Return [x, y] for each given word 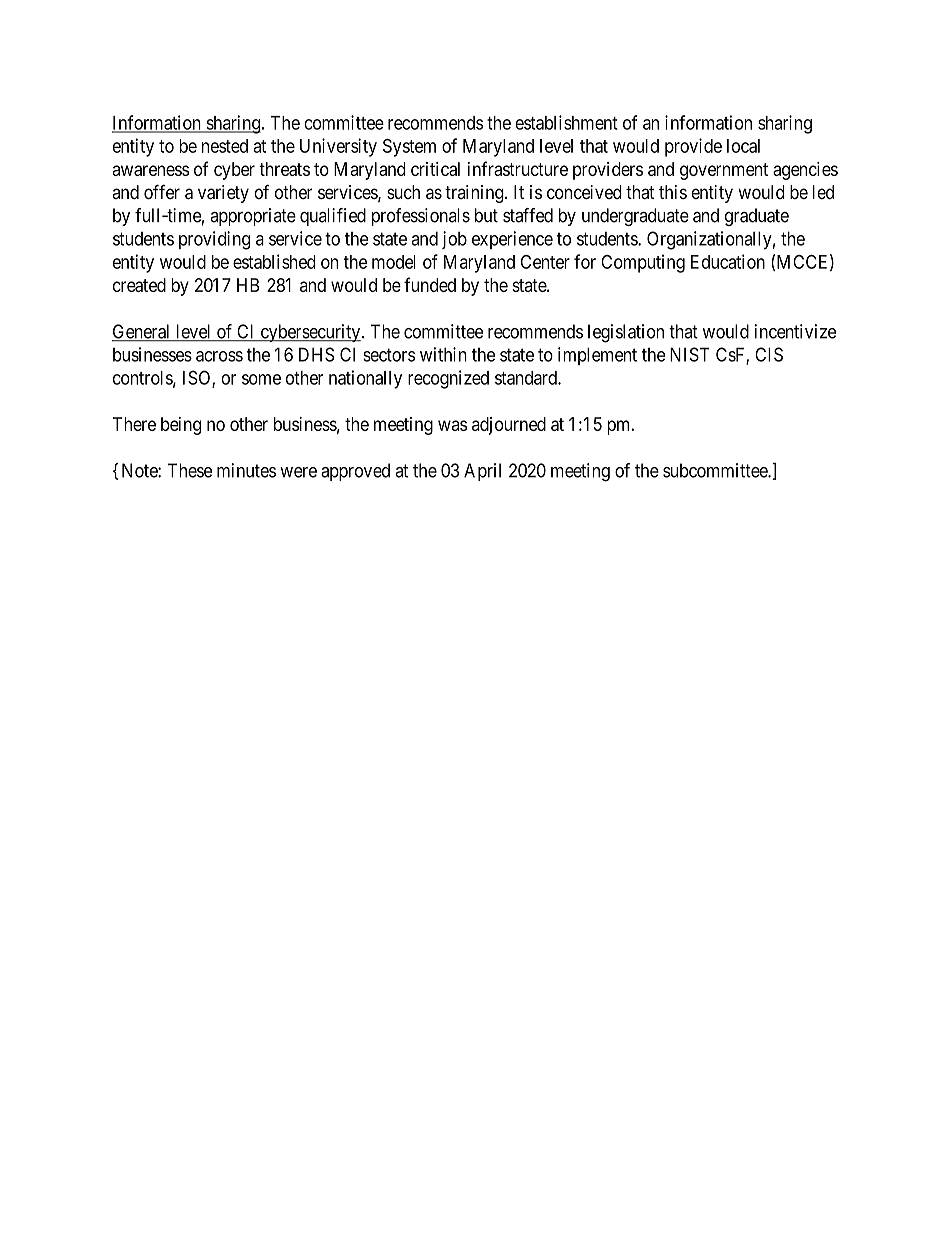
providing [214, 240]
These [190, 470]
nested [225, 146]
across [219, 356]
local [743, 146]
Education [728, 261]
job [454, 240]
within [443, 354]
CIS [769, 354]
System [409, 148]
